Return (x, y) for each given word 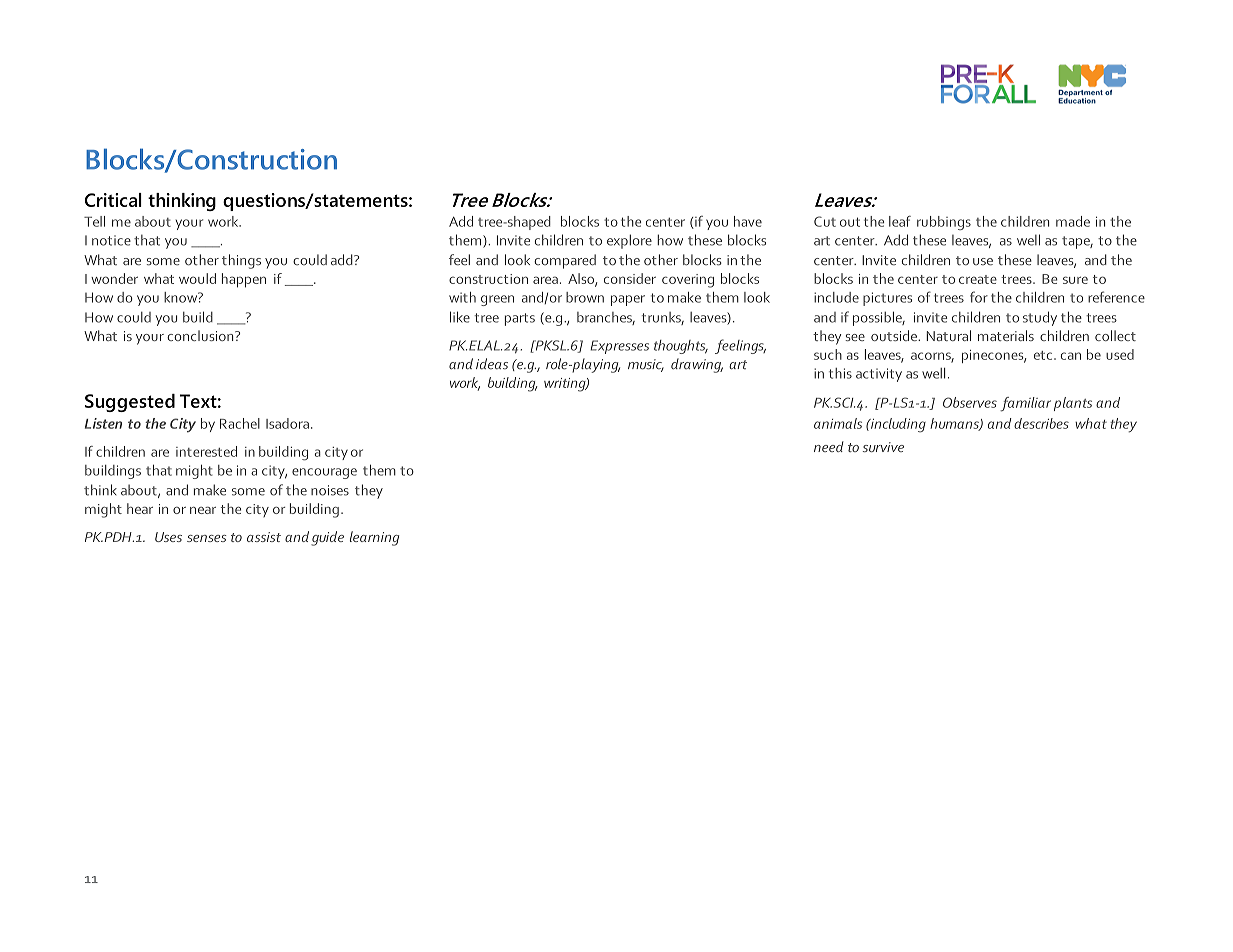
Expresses (619, 347)
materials (1006, 335)
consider (630, 278)
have (748, 221)
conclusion (201, 335)
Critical (113, 200)
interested (206, 451)
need (829, 446)
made (1073, 221)
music (646, 365)
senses (207, 538)
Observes (970, 402)
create (978, 279)
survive (883, 447)
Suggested (130, 403)
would (197, 278)
